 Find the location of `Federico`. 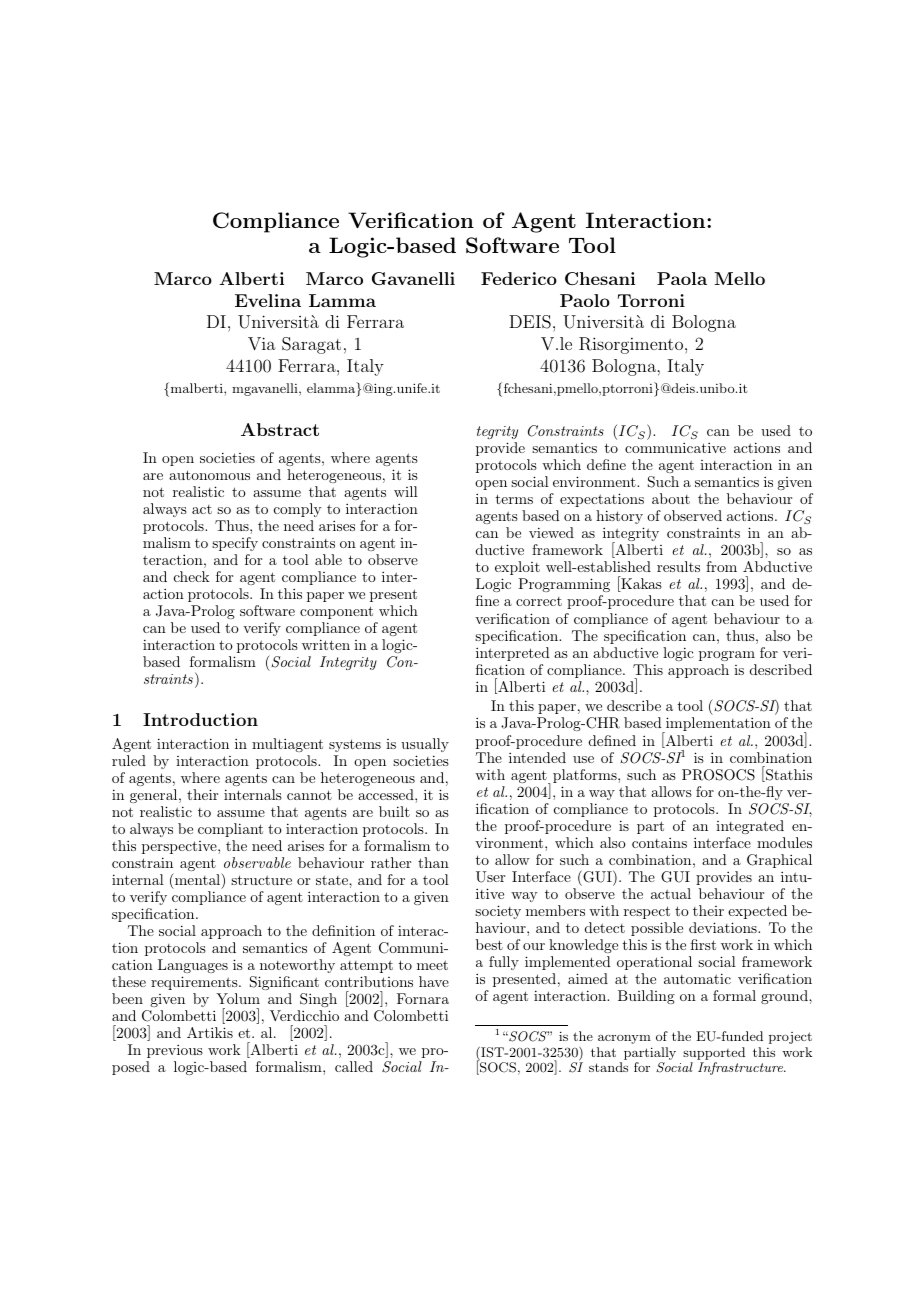

Federico is located at coordinates (519, 278).
